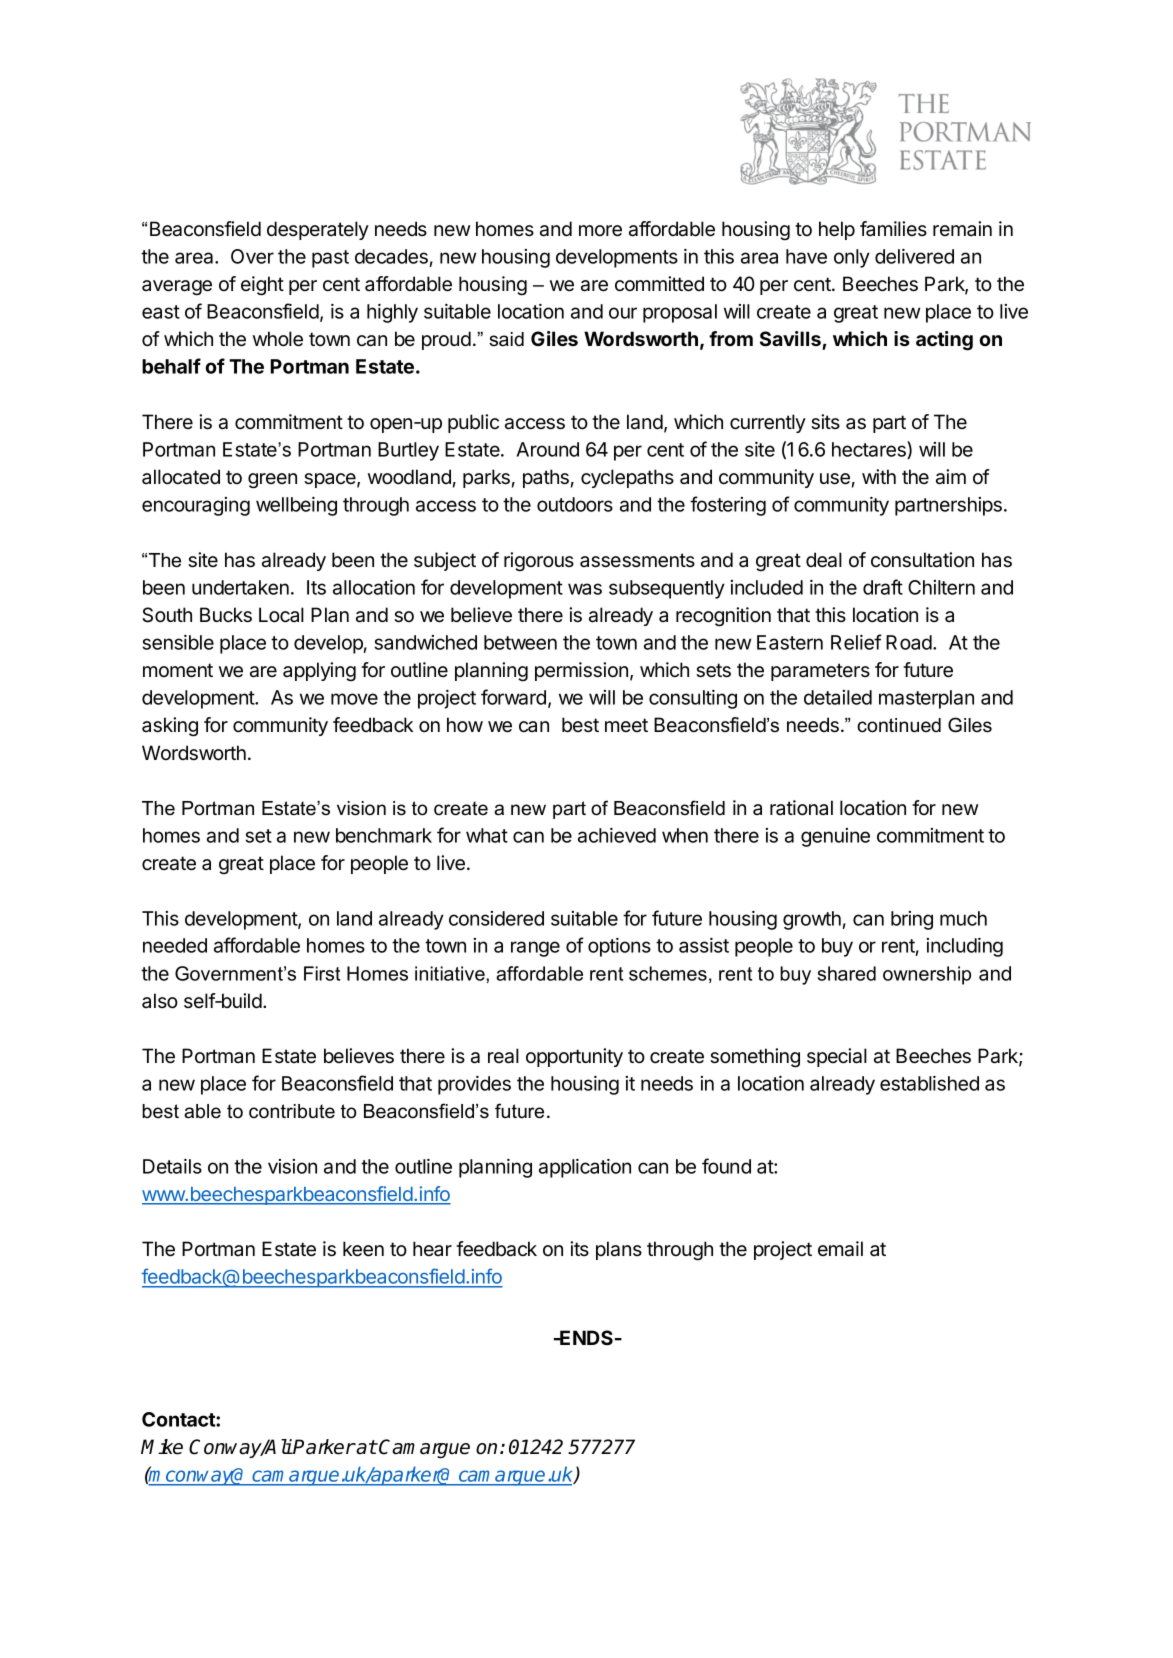 This screenshot has width=1173, height=1658. Describe the element at coordinates (585, 589) in the screenshot. I see `was` at that location.
